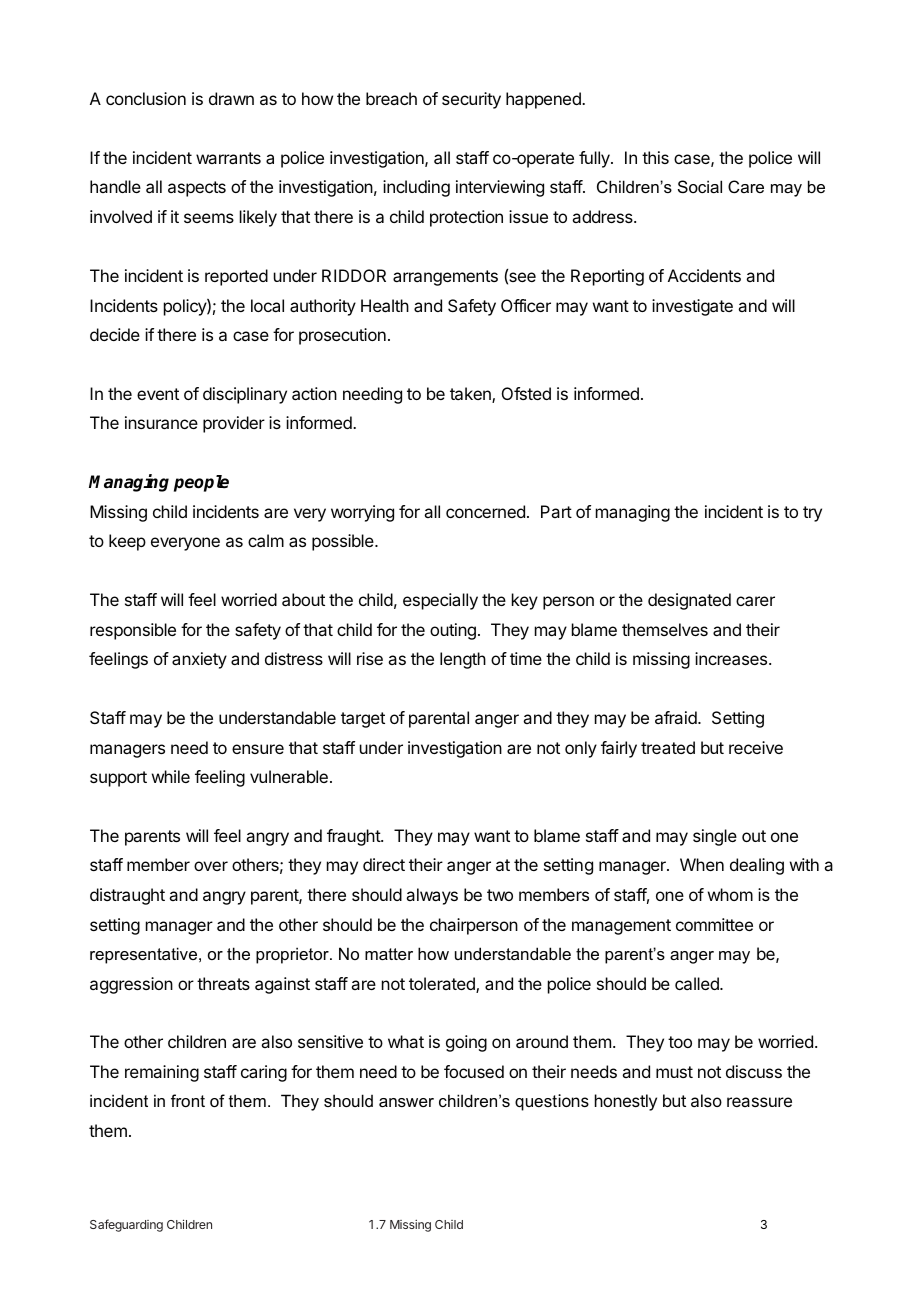 This screenshot has width=924, height=1308. I want to click on reassure, so click(759, 1102).
